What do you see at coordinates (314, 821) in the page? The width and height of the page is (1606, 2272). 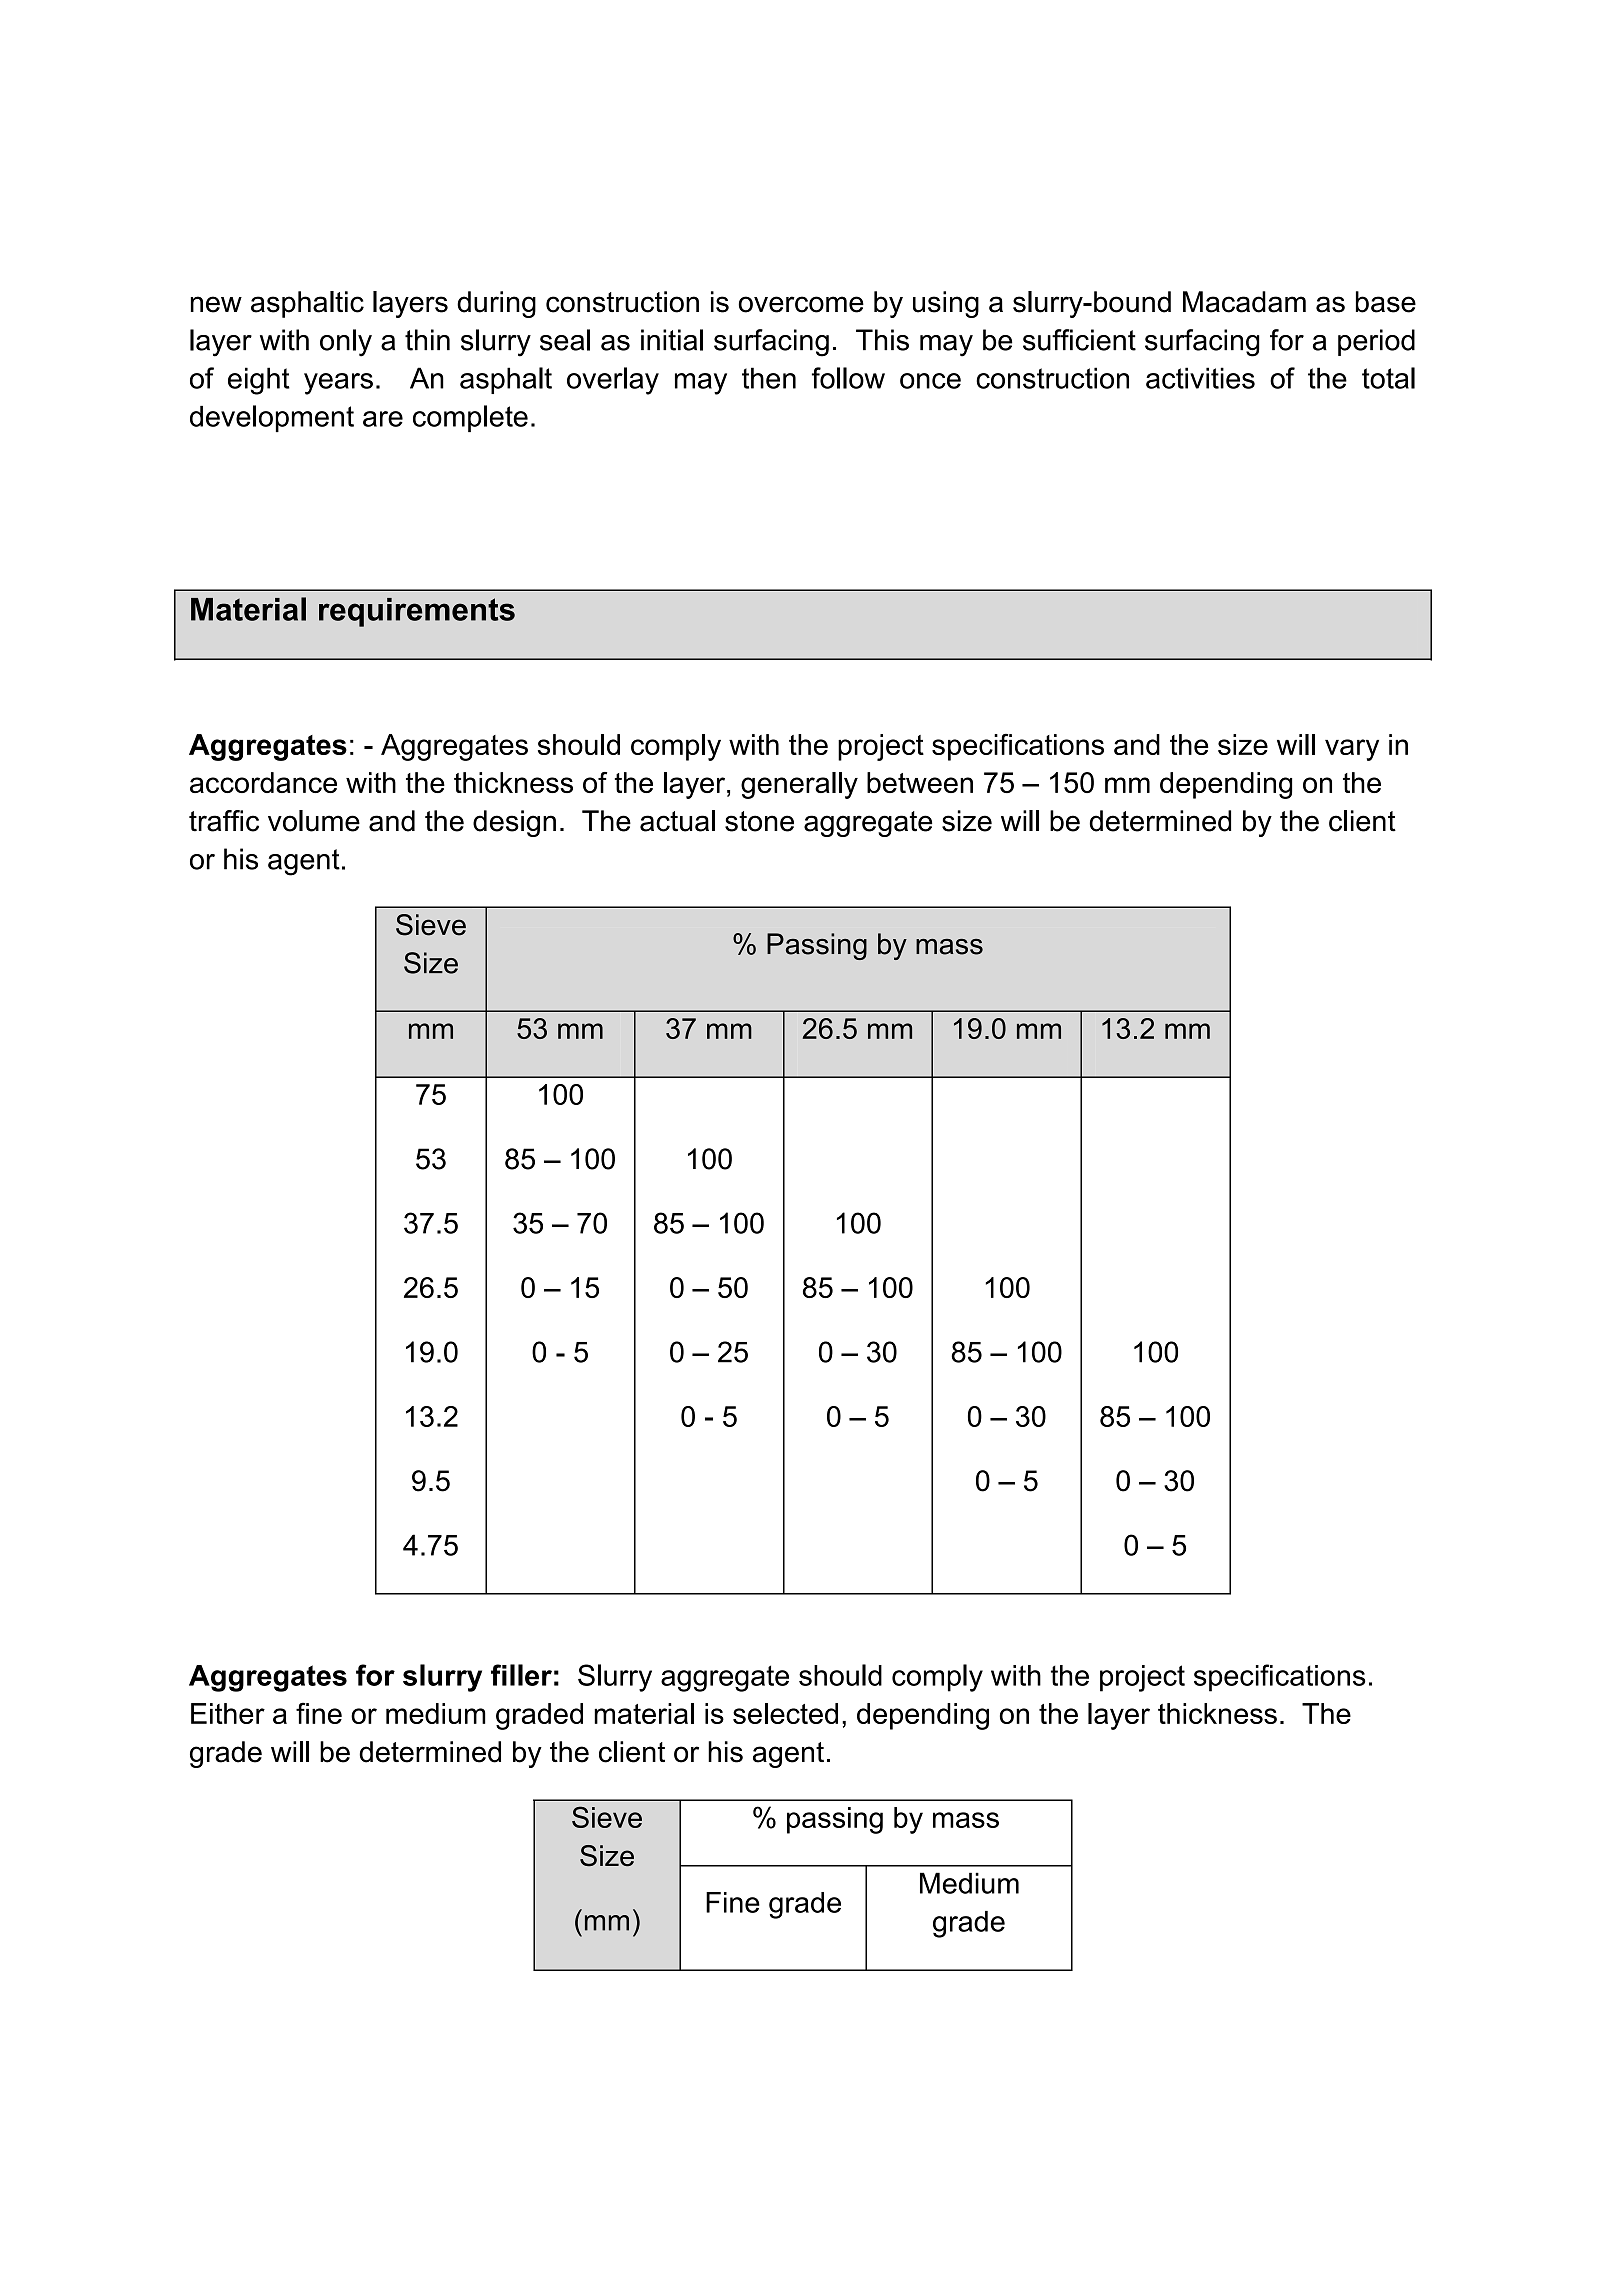 I see `volume` at bounding box center [314, 821].
